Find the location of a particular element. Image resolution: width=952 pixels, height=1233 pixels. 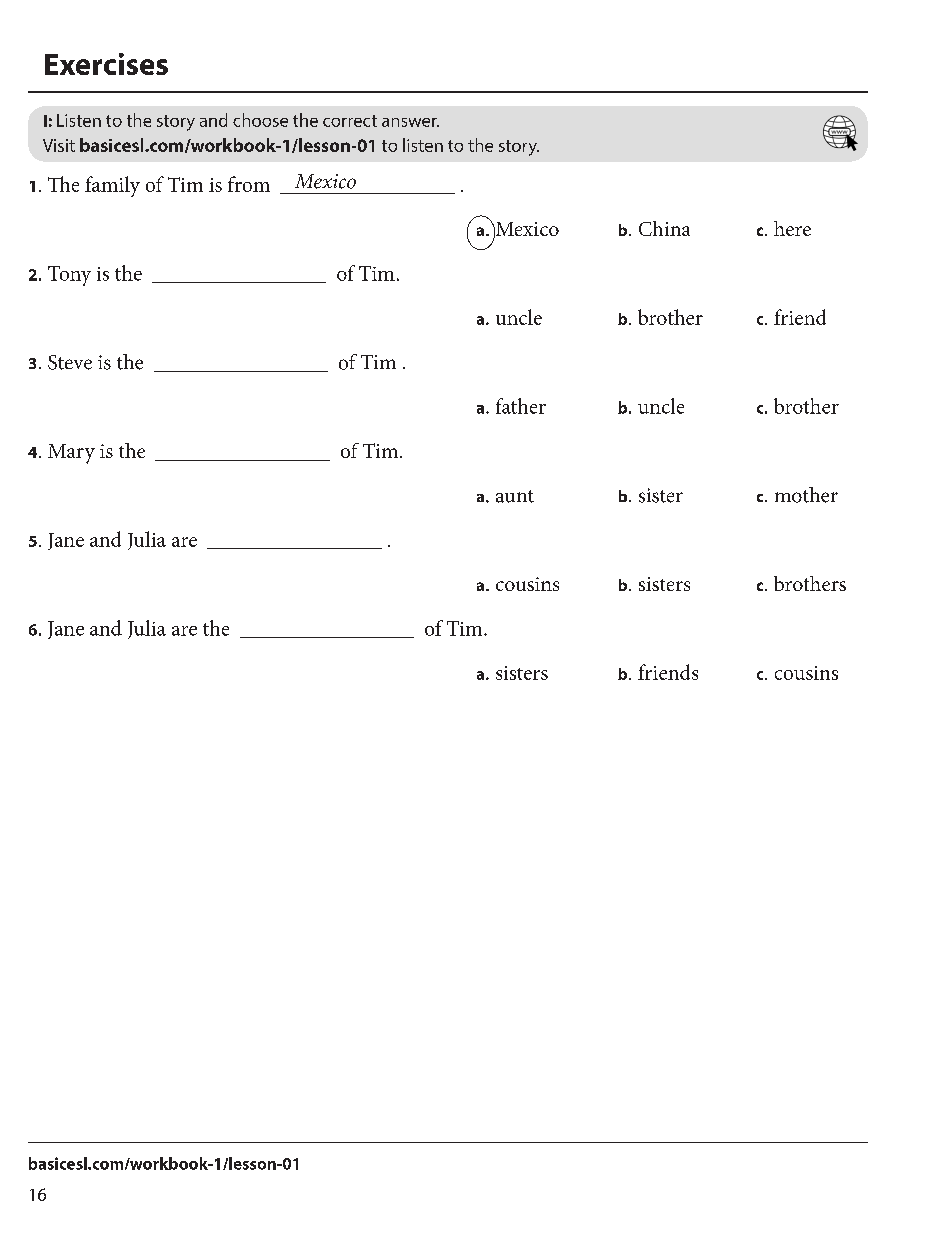

from is located at coordinates (249, 184).
